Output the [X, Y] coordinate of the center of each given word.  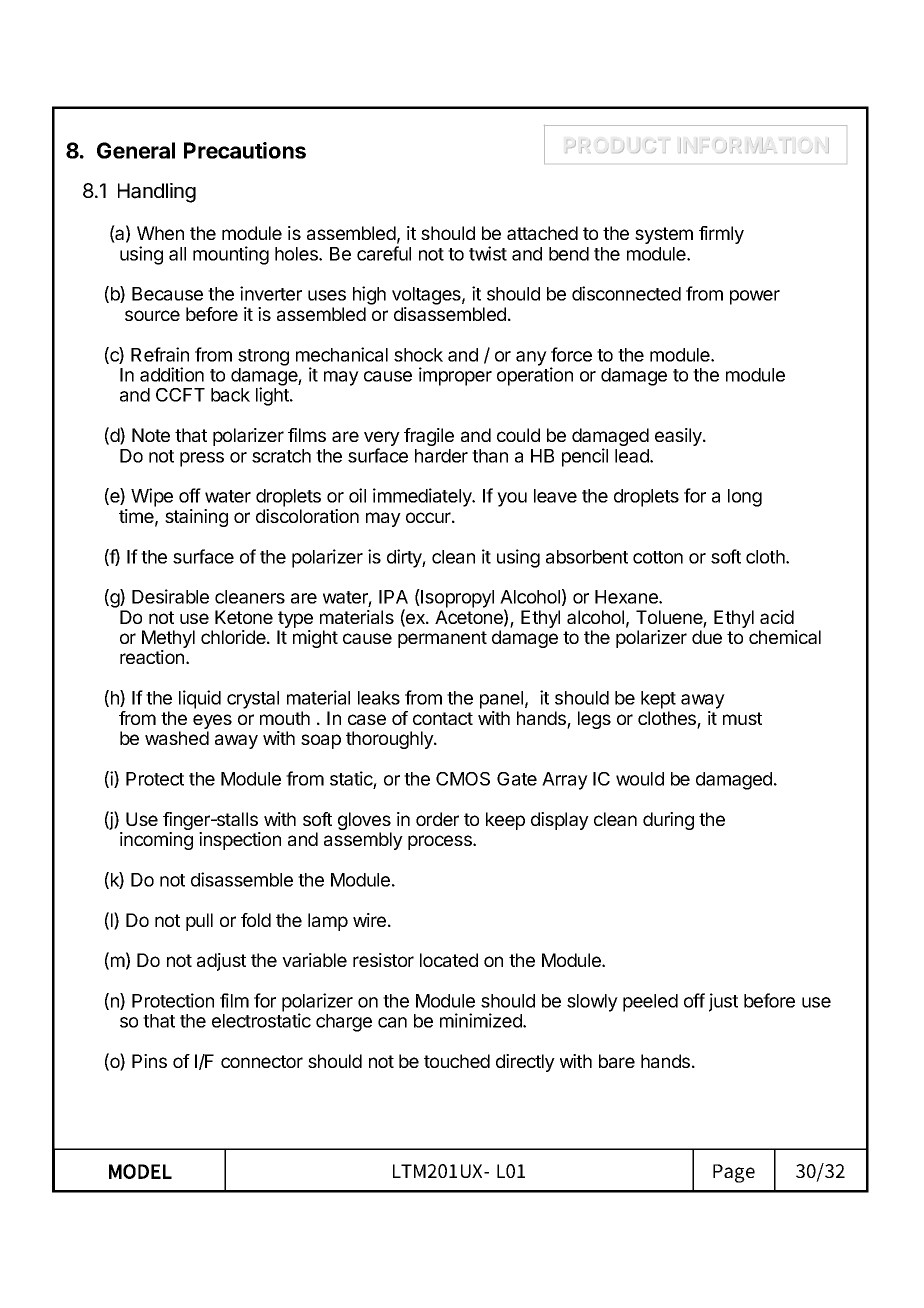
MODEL [140, 1171]
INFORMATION [754, 145]
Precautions [245, 150]
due [707, 637]
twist [488, 253]
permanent [442, 639]
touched [457, 1061]
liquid [200, 699]
